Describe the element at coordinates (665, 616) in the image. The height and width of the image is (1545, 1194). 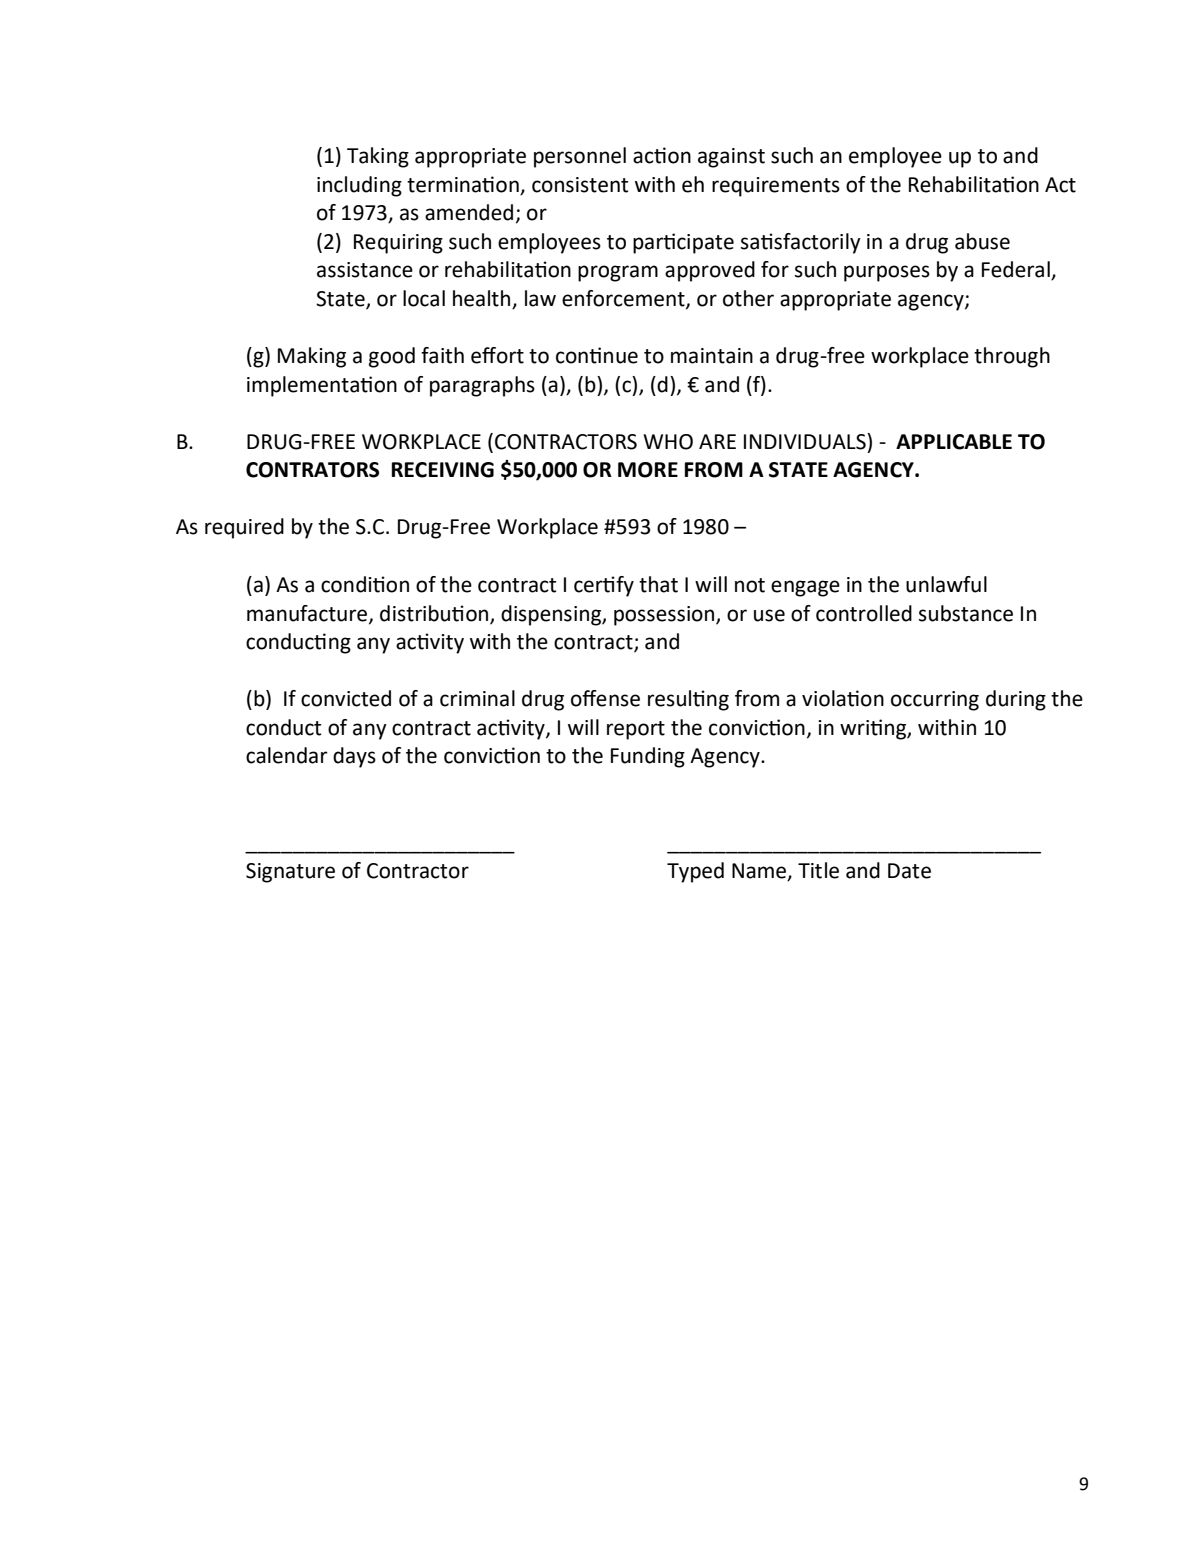
I see `possession` at that location.
